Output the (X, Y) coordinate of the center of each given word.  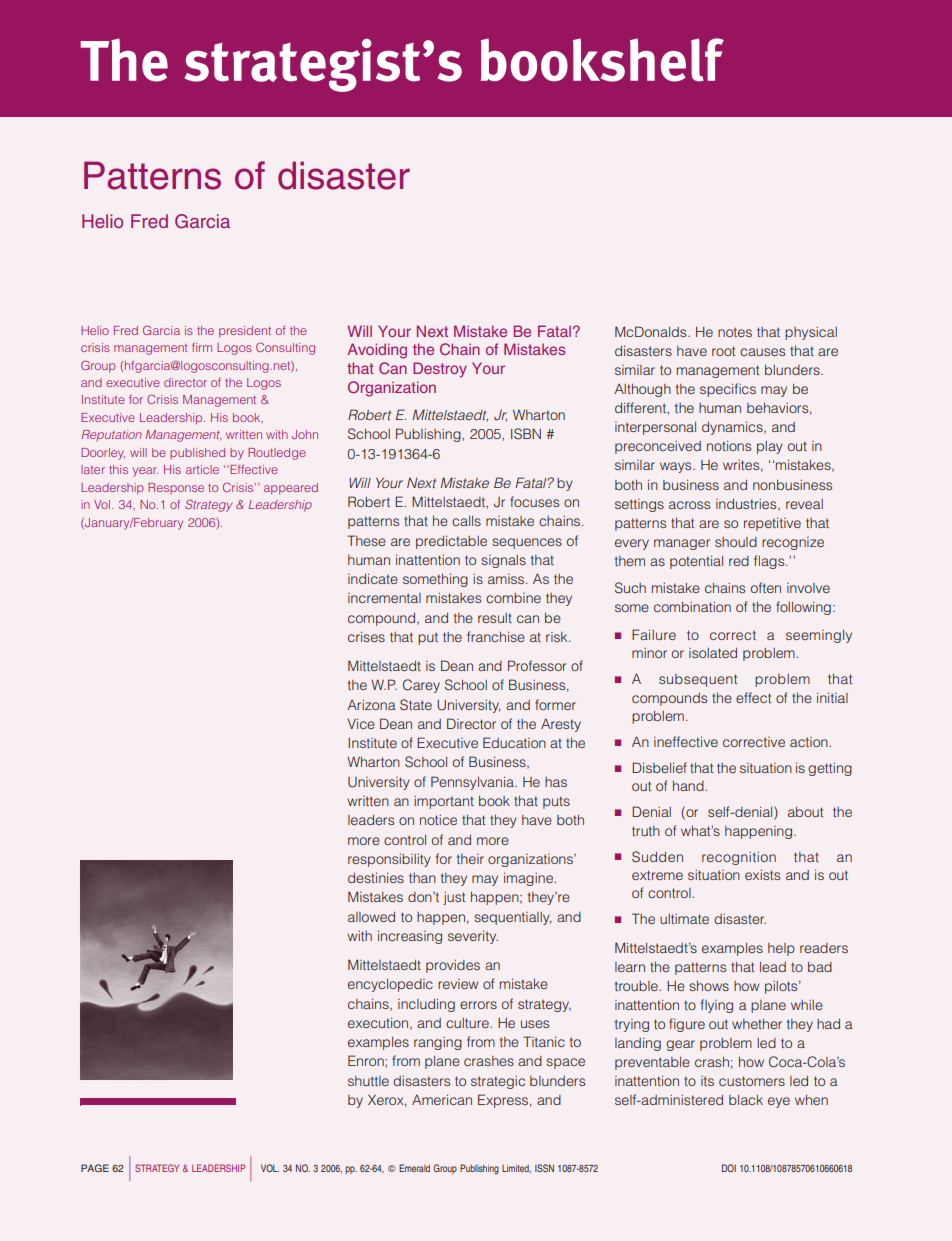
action (810, 742)
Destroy (440, 370)
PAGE (95, 1168)
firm (202, 347)
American (442, 1099)
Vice (361, 724)
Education (514, 742)
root (723, 351)
